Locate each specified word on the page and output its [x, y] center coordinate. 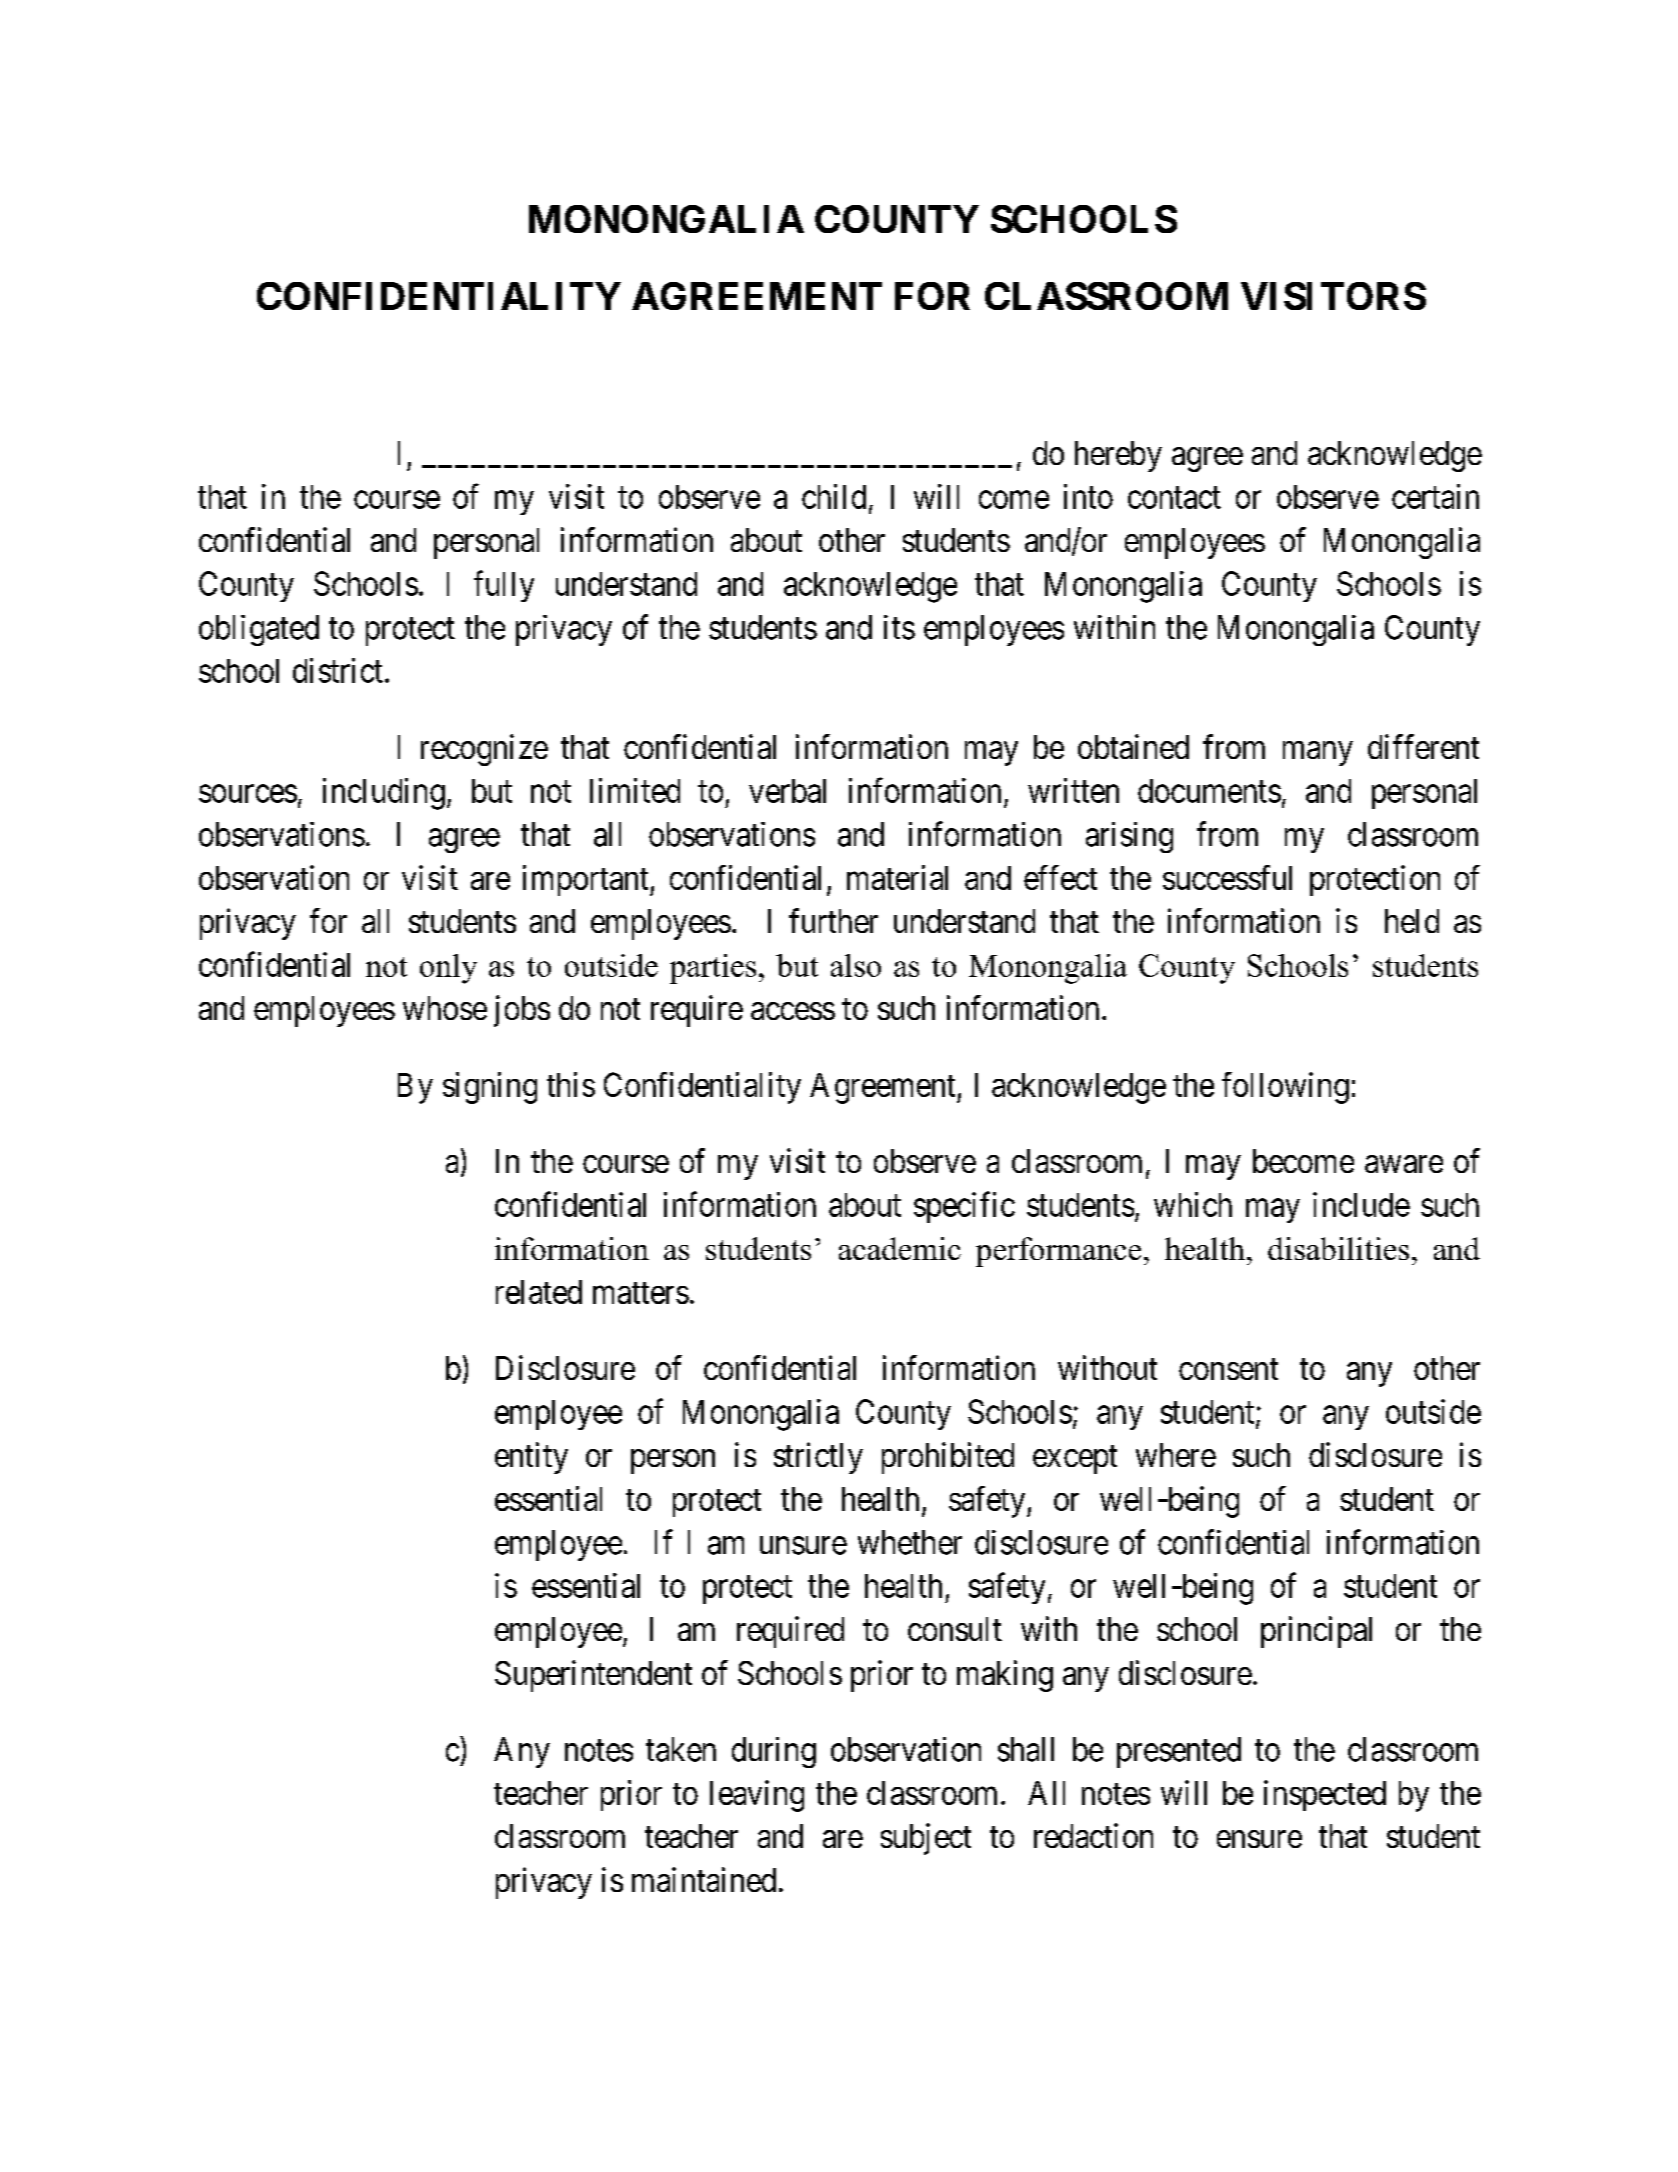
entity [531, 1458]
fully [504, 586]
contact [1174, 498]
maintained [704, 1879]
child [834, 496]
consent [1228, 1369]
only [448, 969]
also [856, 965]
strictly [818, 1458]
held [1412, 921]
